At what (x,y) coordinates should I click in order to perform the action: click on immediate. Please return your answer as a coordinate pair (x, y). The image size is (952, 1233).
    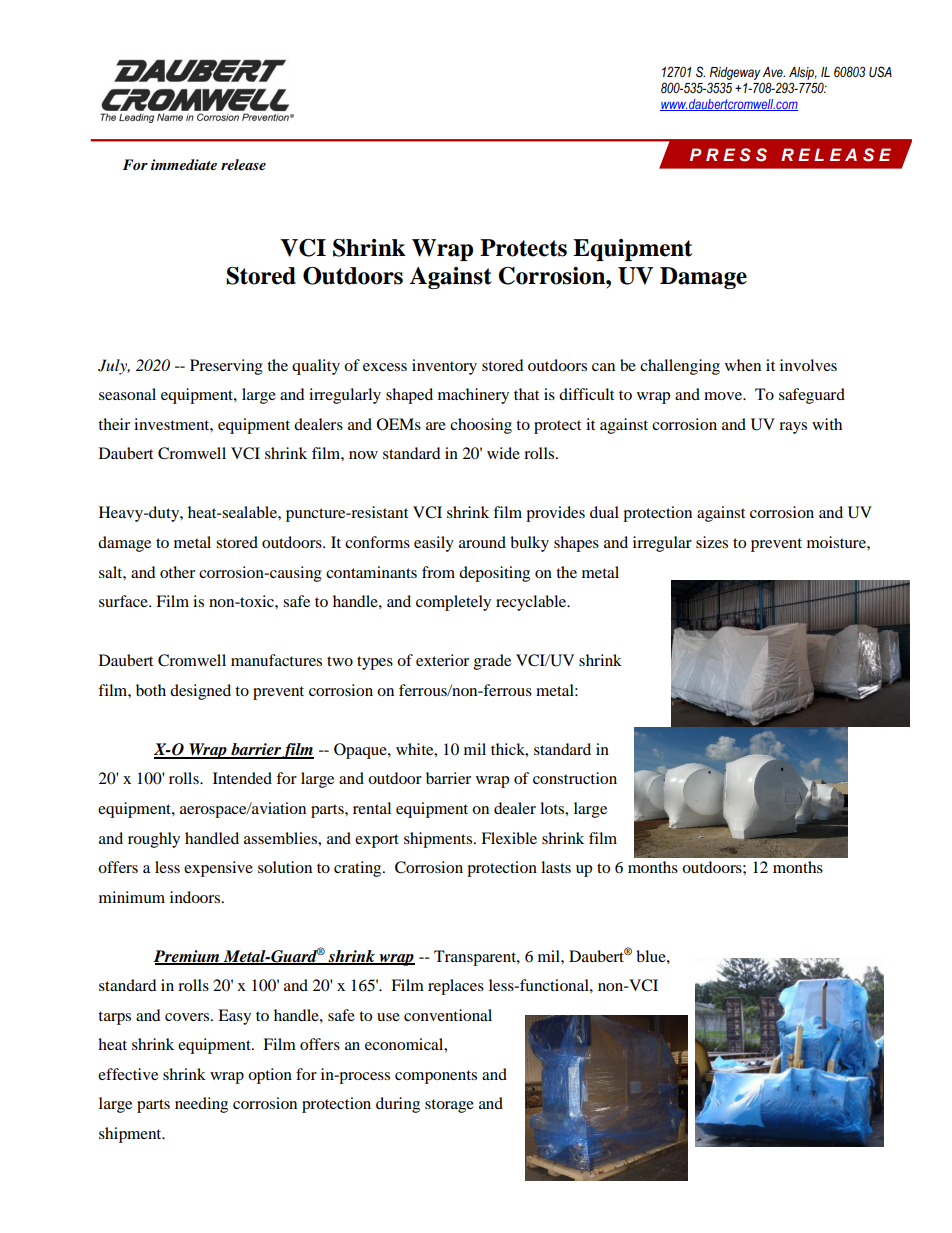
    Looking at the image, I should click on (184, 164).
